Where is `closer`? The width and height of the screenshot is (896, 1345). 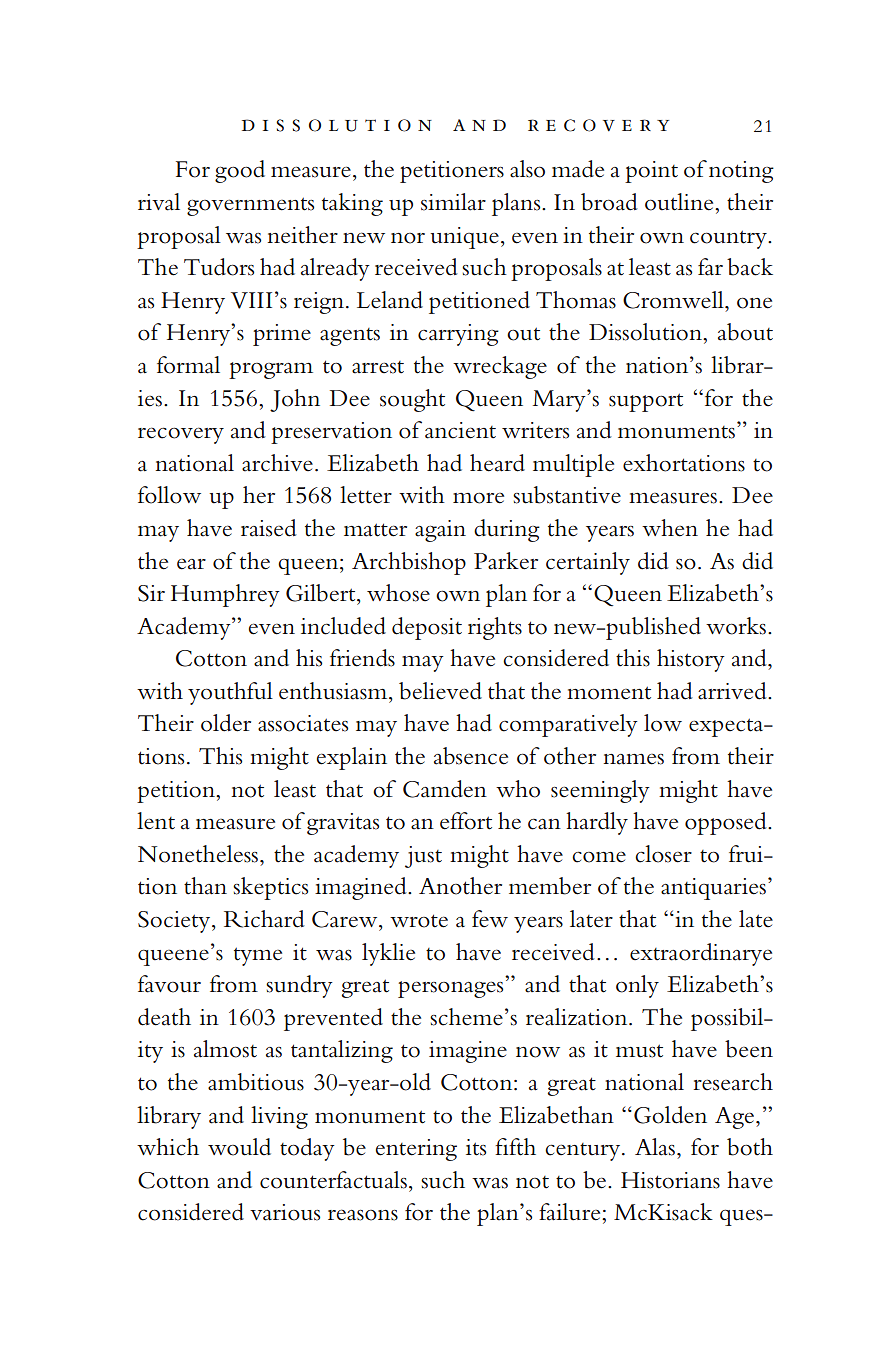 closer is located at coordinates (663, 854).
